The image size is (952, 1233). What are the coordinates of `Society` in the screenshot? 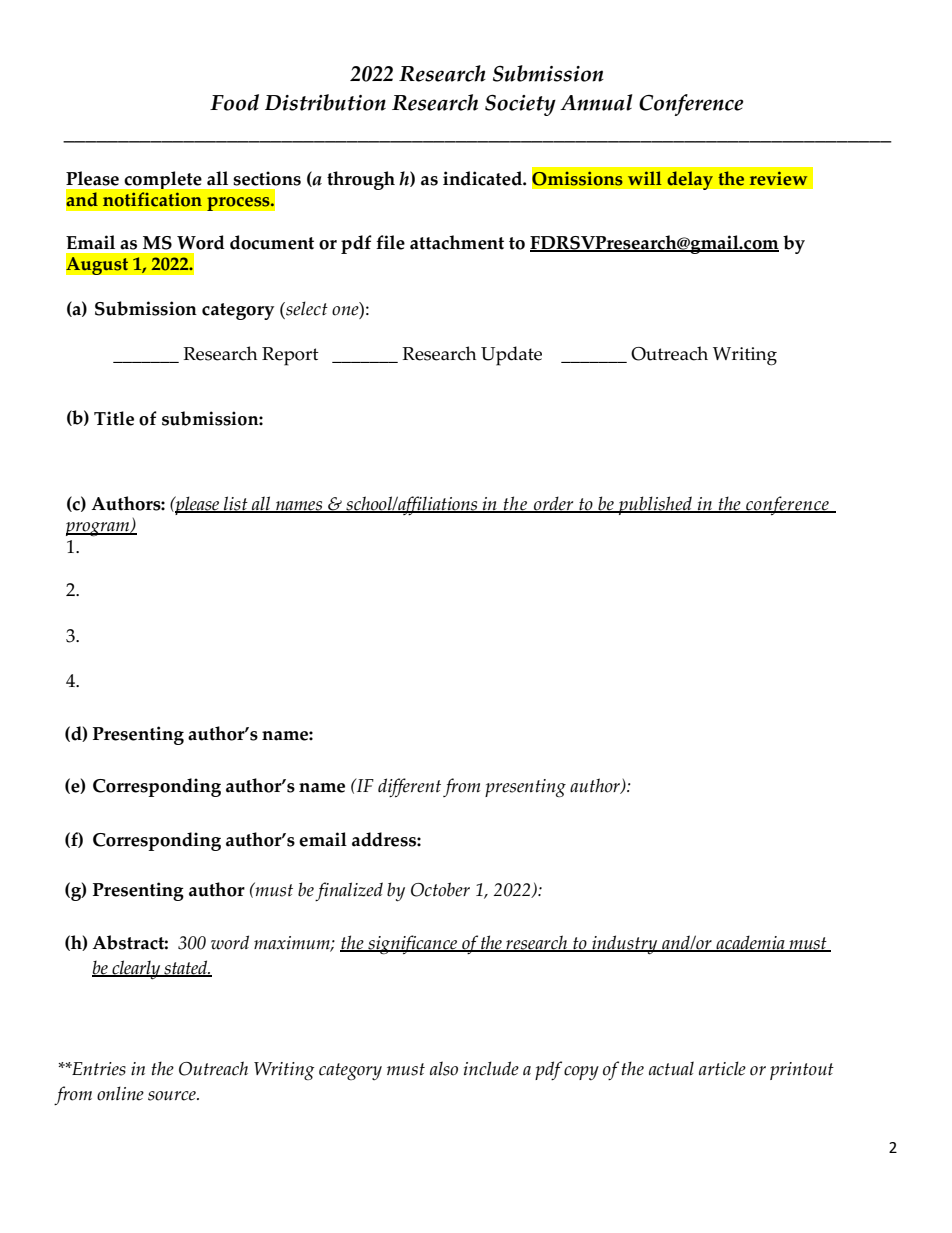 It's located at (520, 105).
